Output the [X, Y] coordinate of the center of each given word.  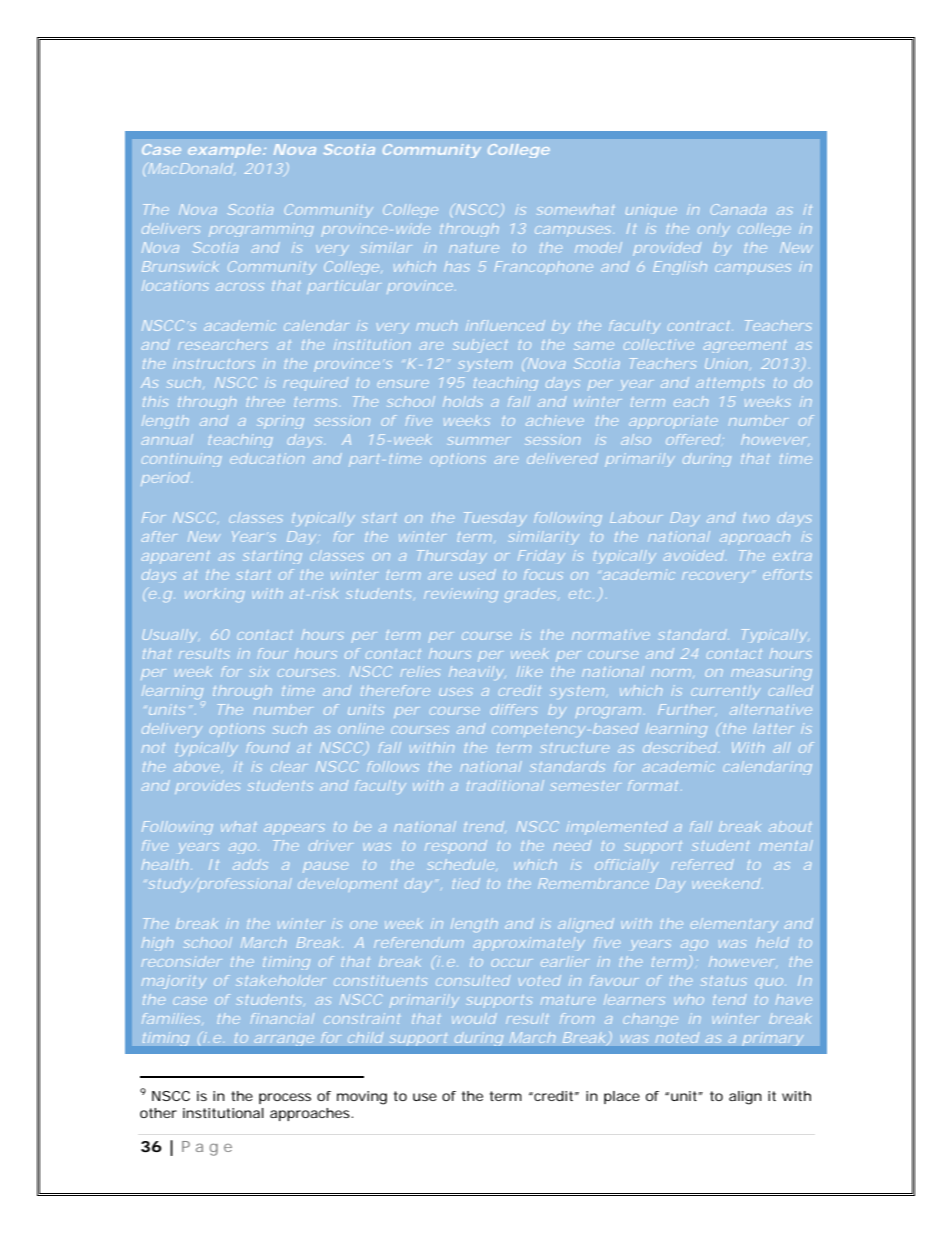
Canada [738, 209]
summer [478, 441]
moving [362, 1098]
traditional [505, 785]
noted [677, 1038]
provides [207, 787]
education [267, 458]
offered [693, 439]
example [224, 151]
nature [474, 248]
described [680, 747]
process [285, 1098]
